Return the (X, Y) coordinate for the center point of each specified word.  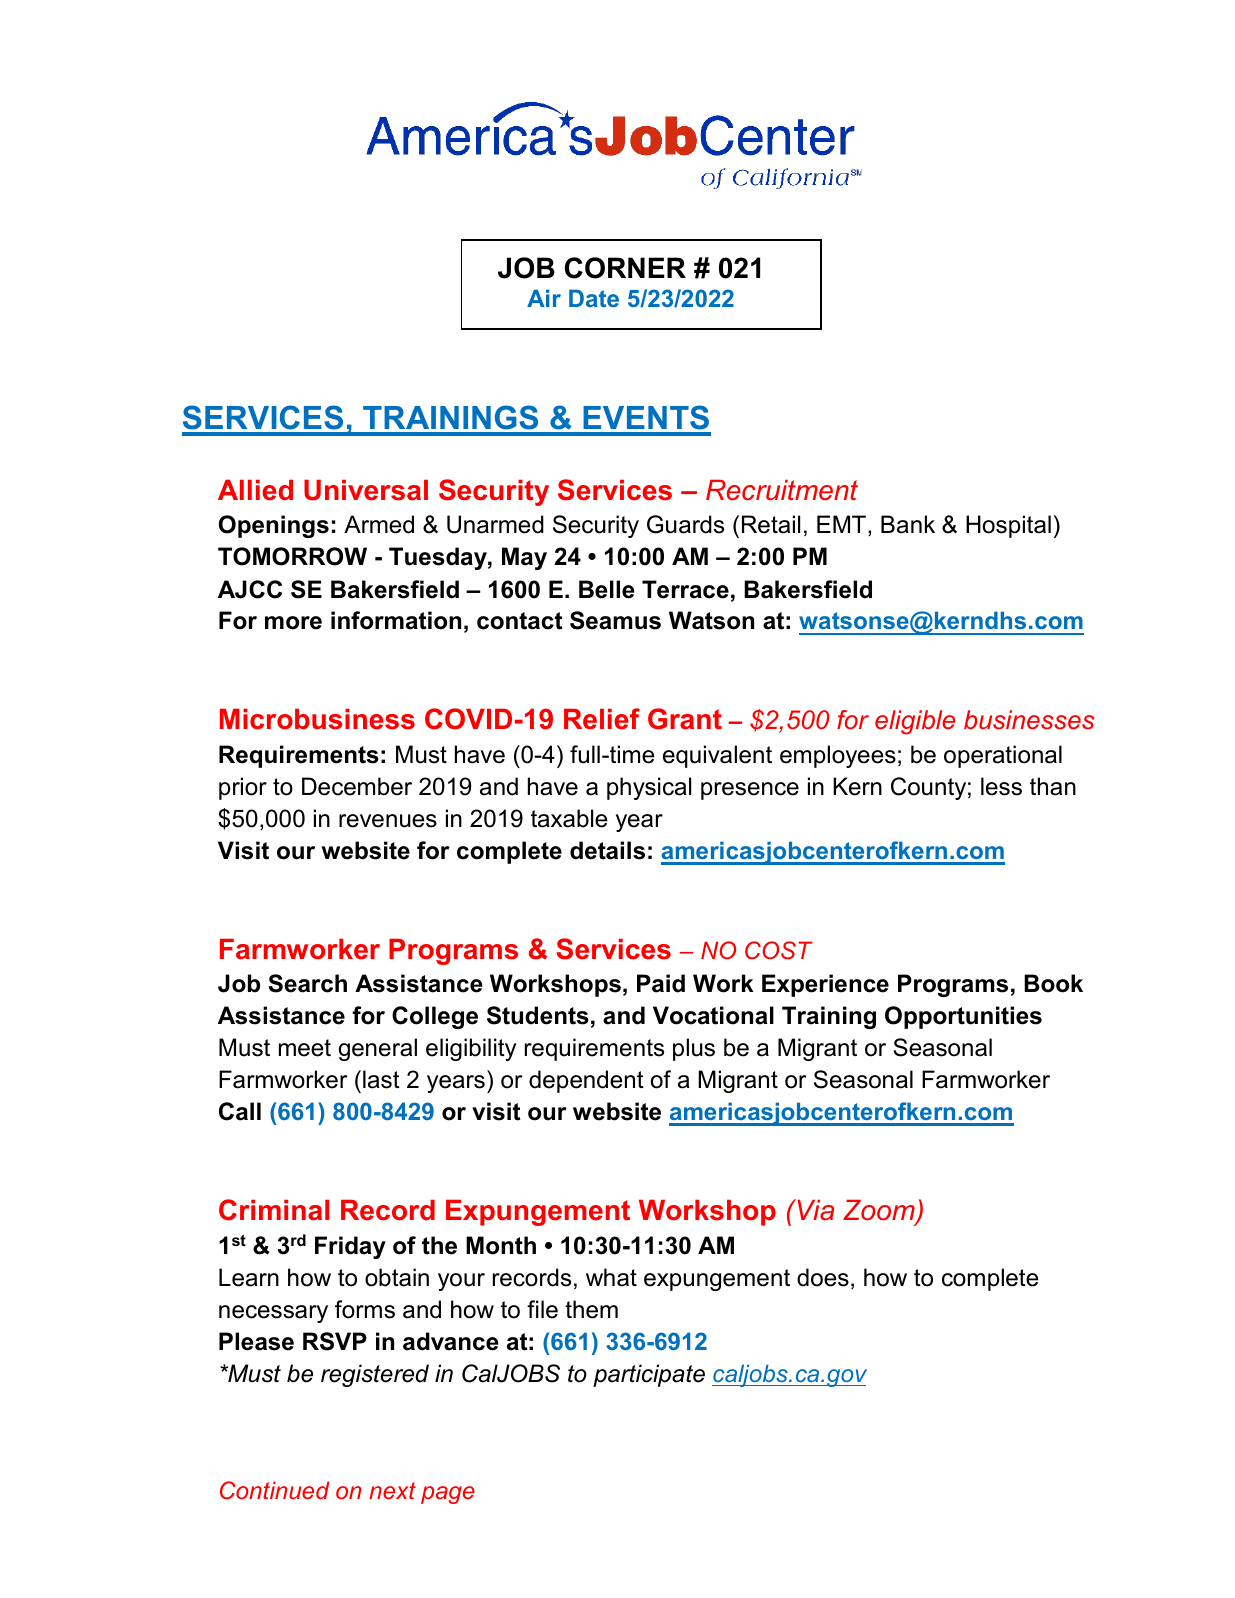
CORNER (625, 268)
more (293, 623)
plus (694, 1049)
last (381, 1079)
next (392, 1490)
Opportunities (963, 1017)
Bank (908, 524)
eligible (915, 722)
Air (544, 298)
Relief (602, 719)
